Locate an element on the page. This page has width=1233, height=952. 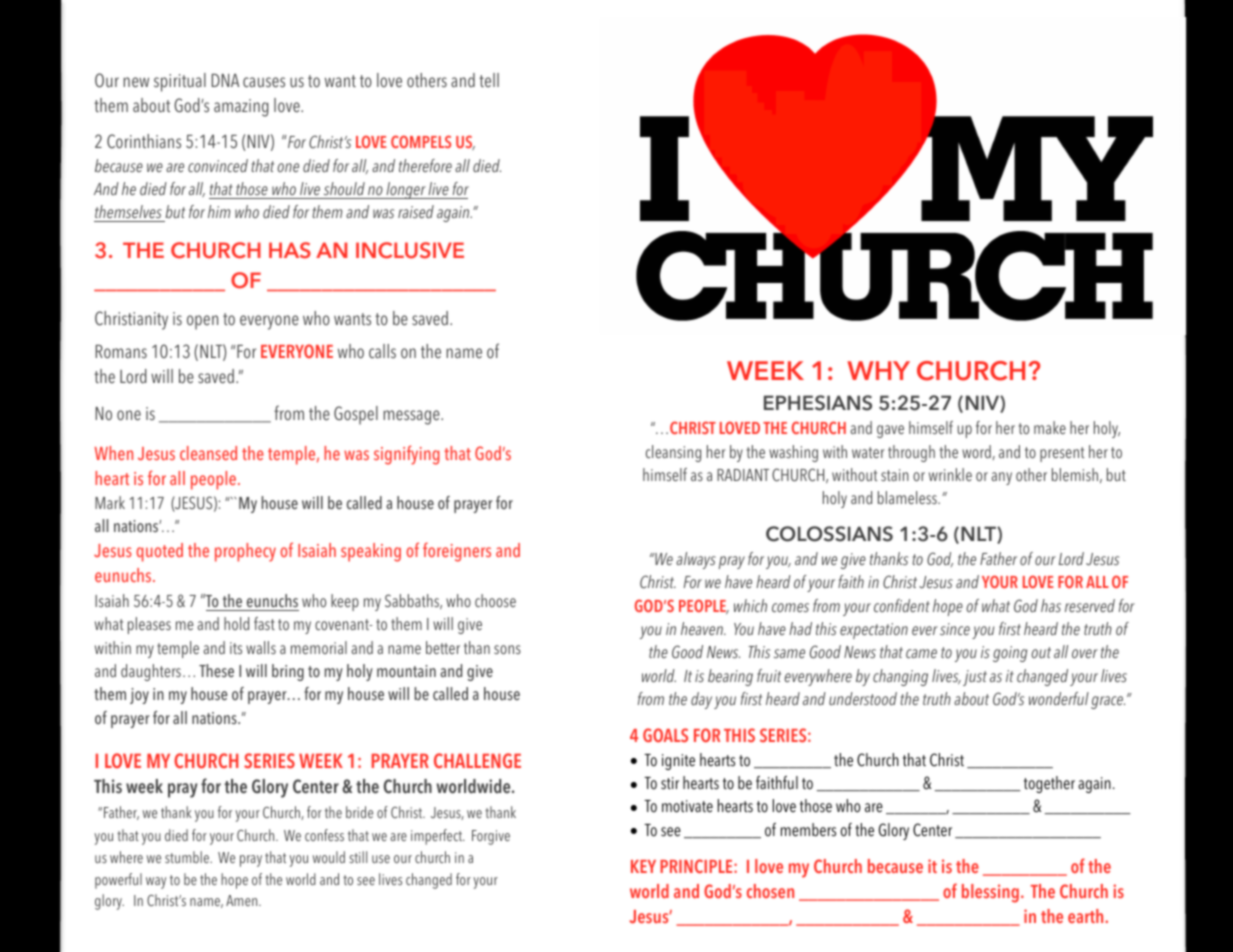
heaven is located at coordinates (703, 628).
